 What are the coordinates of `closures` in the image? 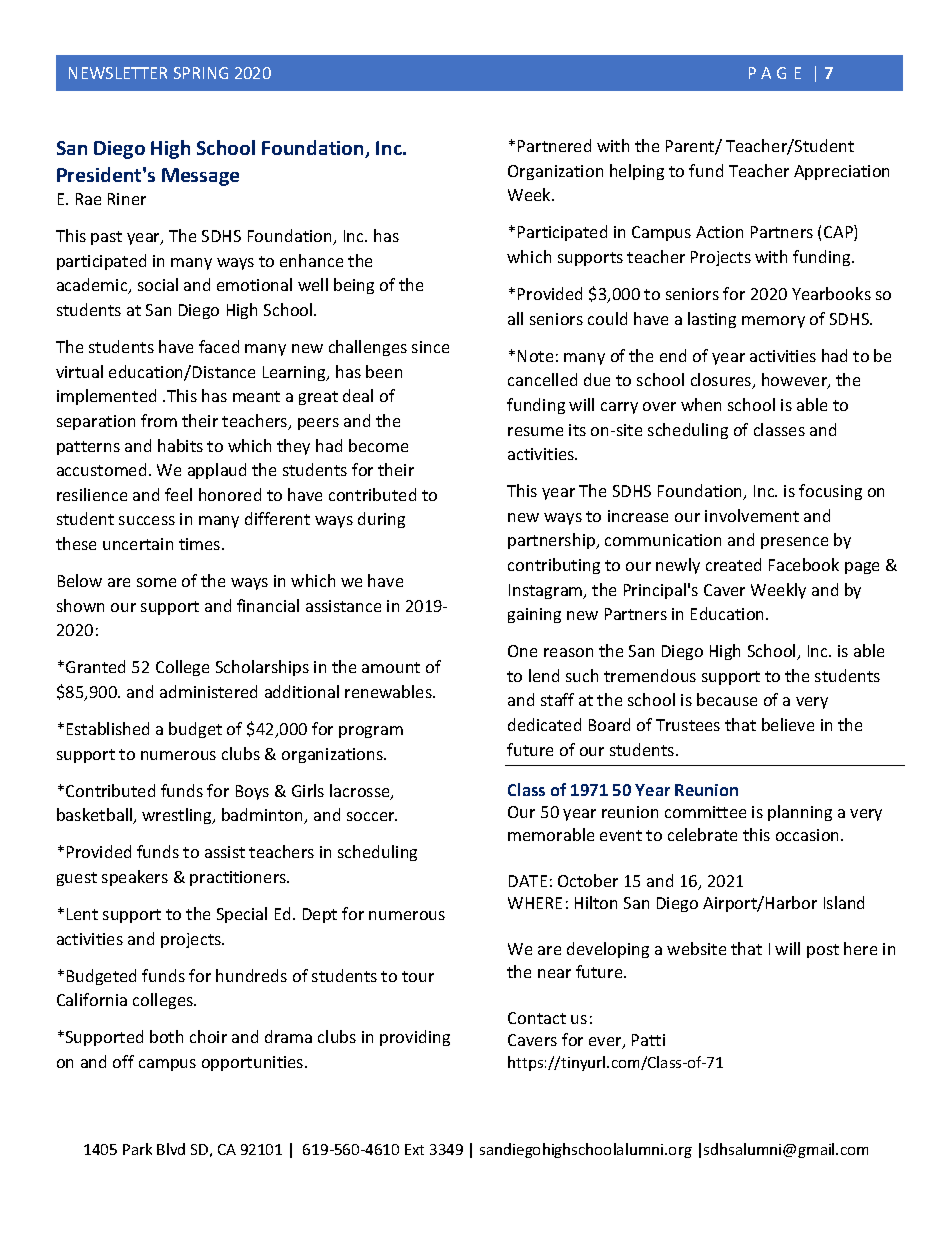 It's located at (722, 381).
